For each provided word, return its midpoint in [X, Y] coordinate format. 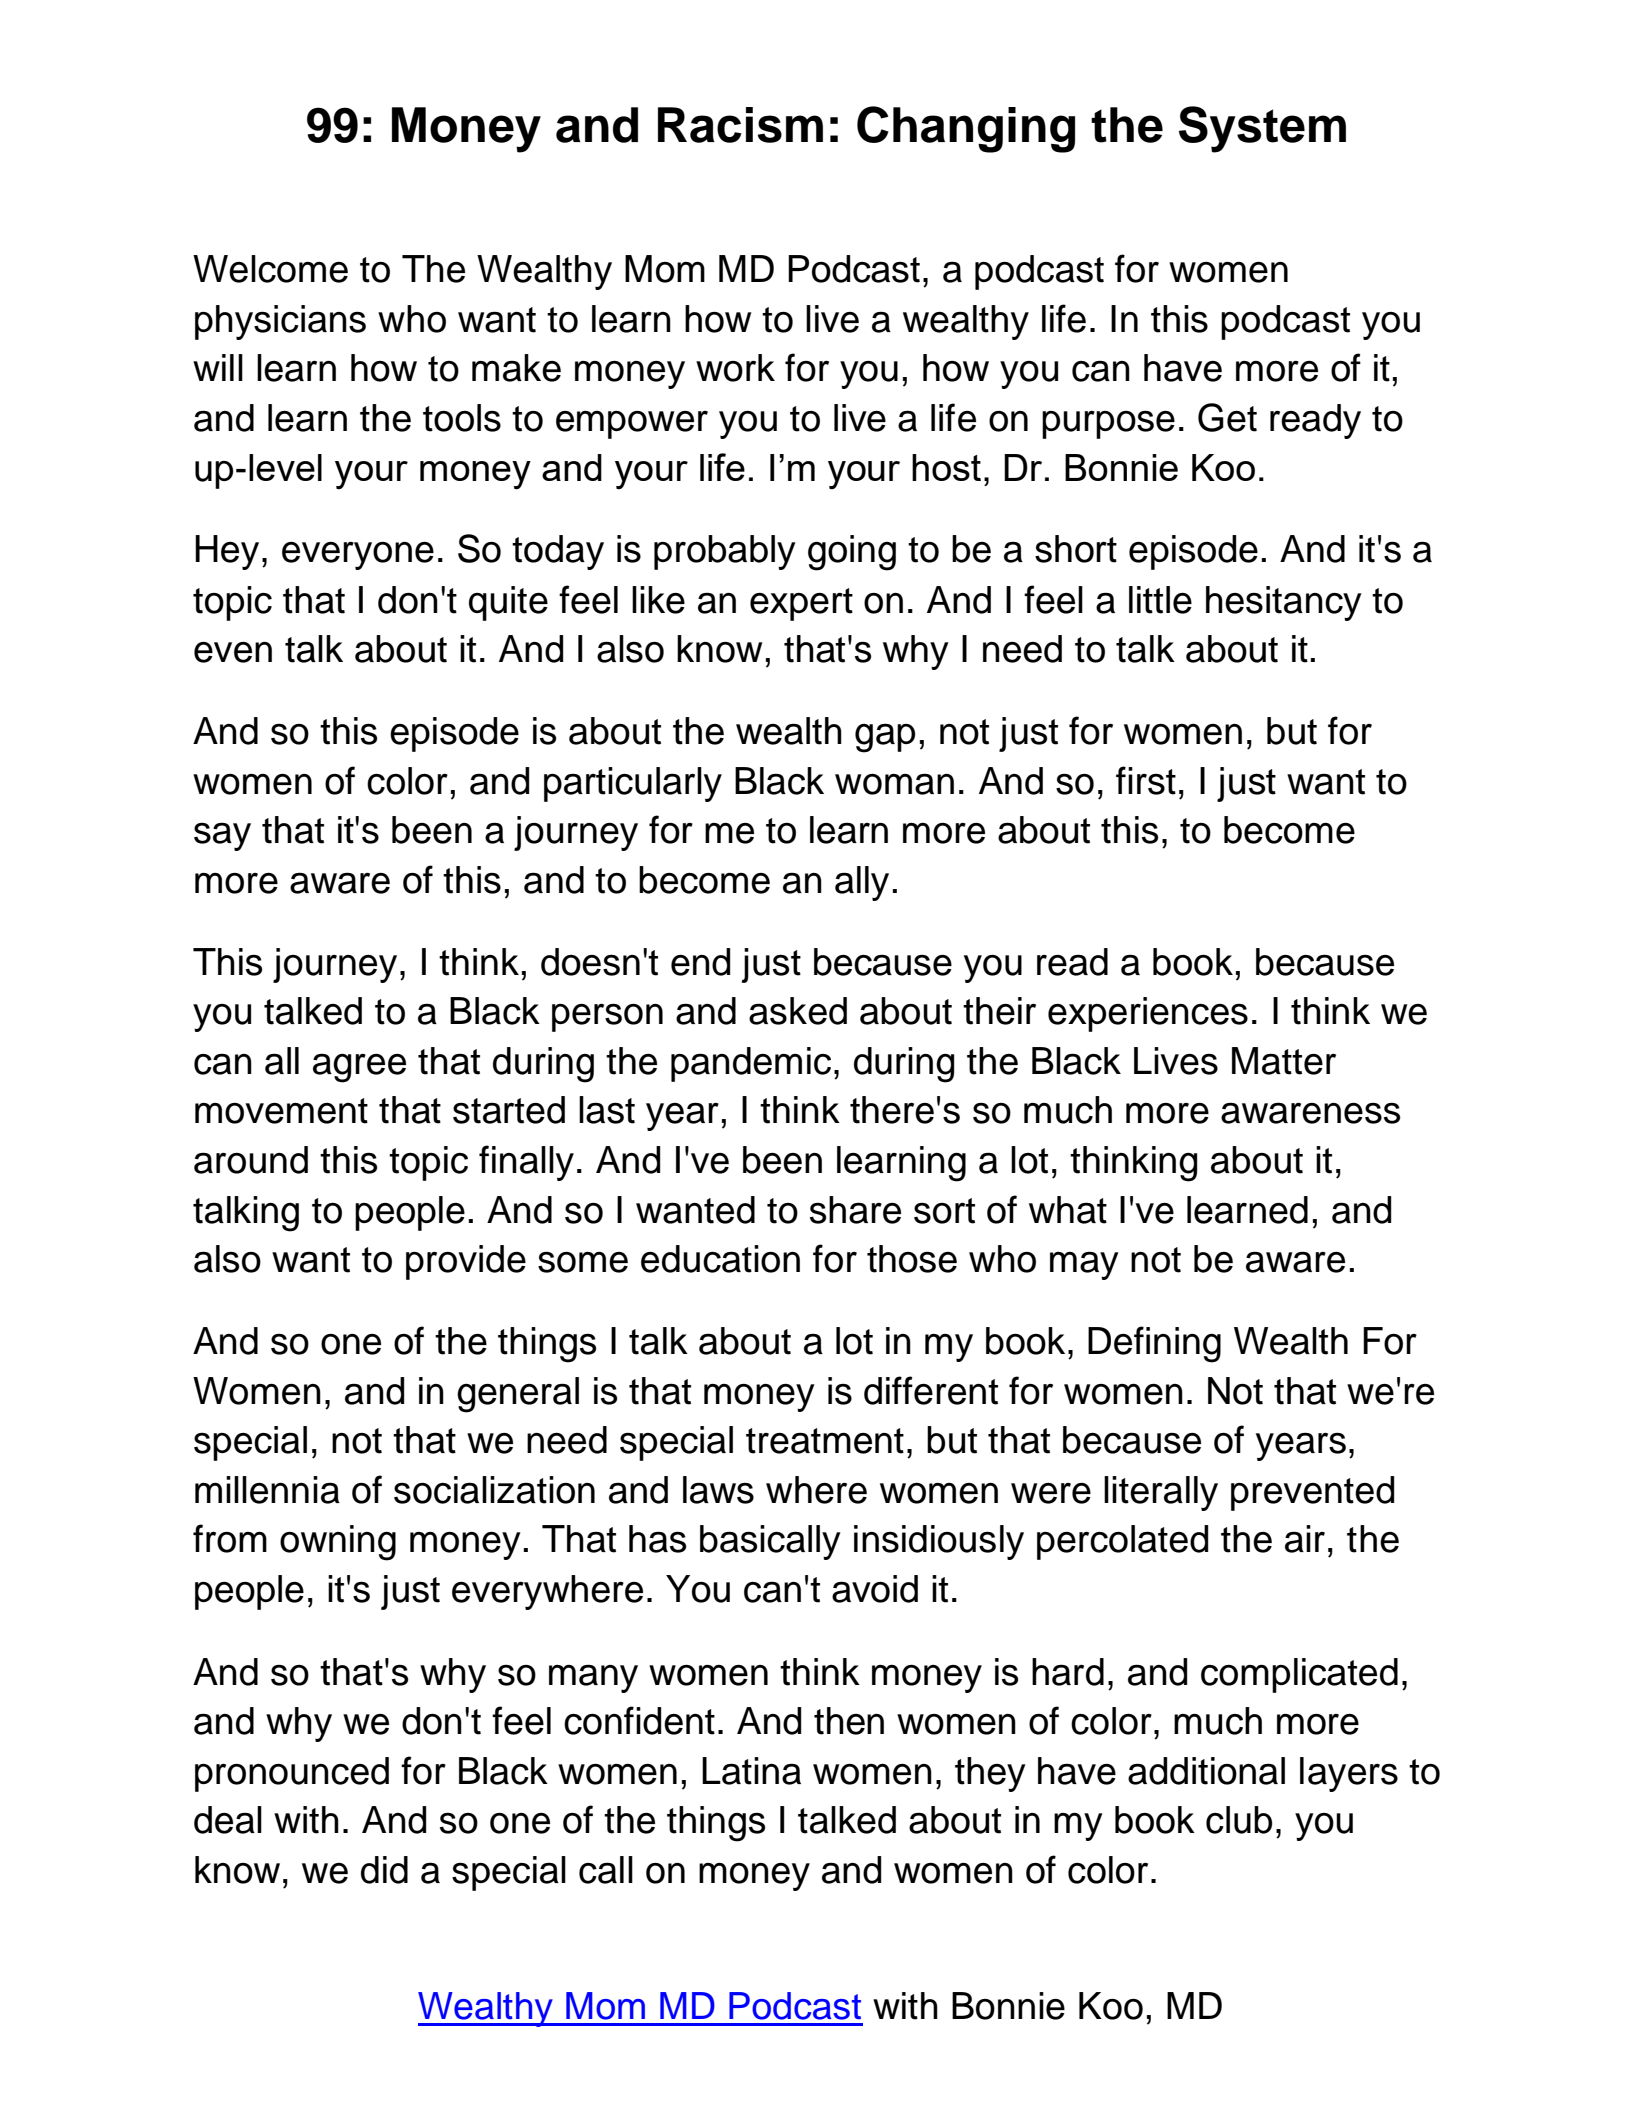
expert [801, 604]
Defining [1154, 1344]
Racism [740, 125]
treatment [825, 1441]
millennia [267, 1490]
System [1262, 129]
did [384, 1870]
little [1160, 600]
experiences [1148, 1014]
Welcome [270, 269]
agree [359, 1068]
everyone [358, 556]
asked [798, 1011]
